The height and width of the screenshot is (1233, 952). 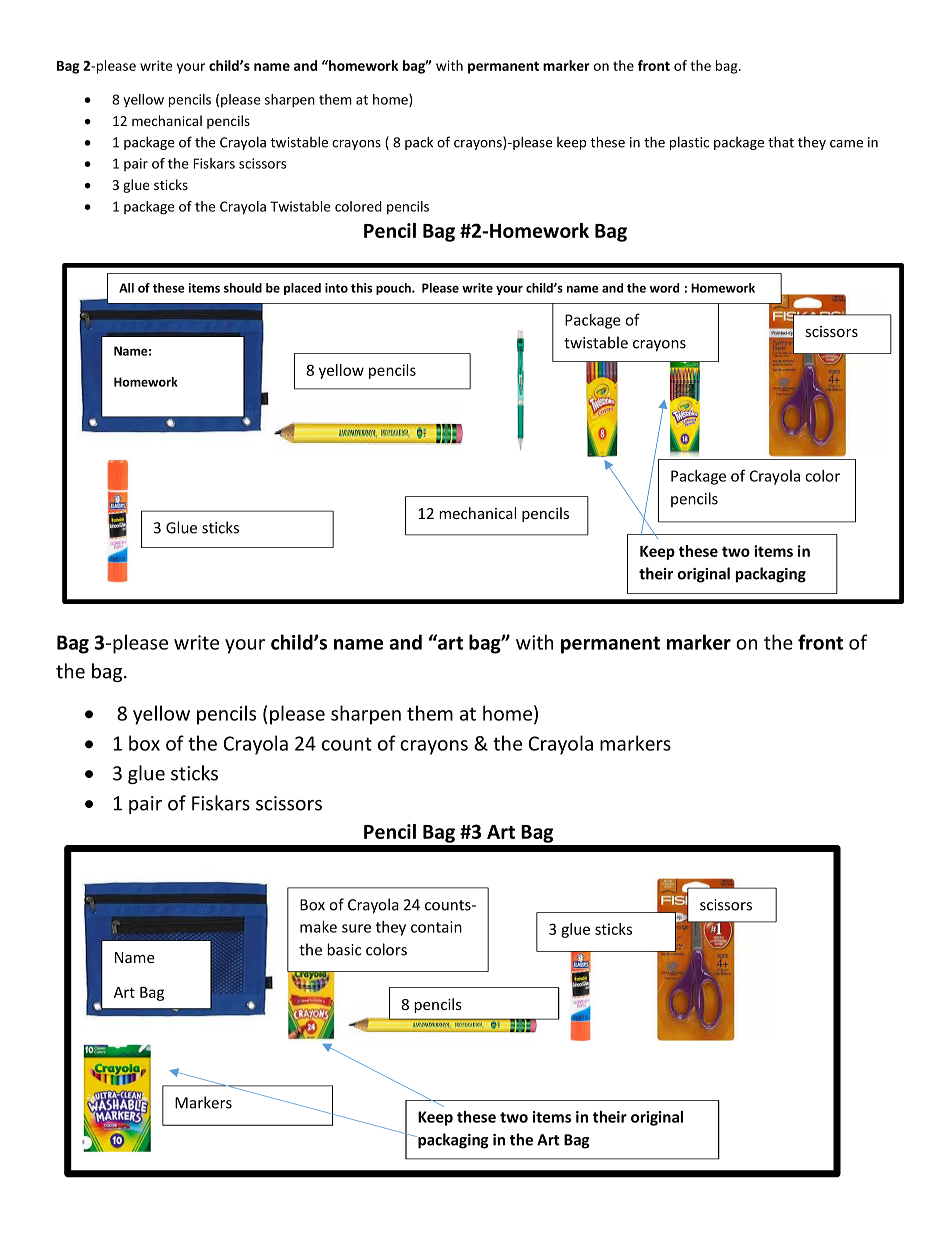 I want to click on that, so click(x=781, y=142).
